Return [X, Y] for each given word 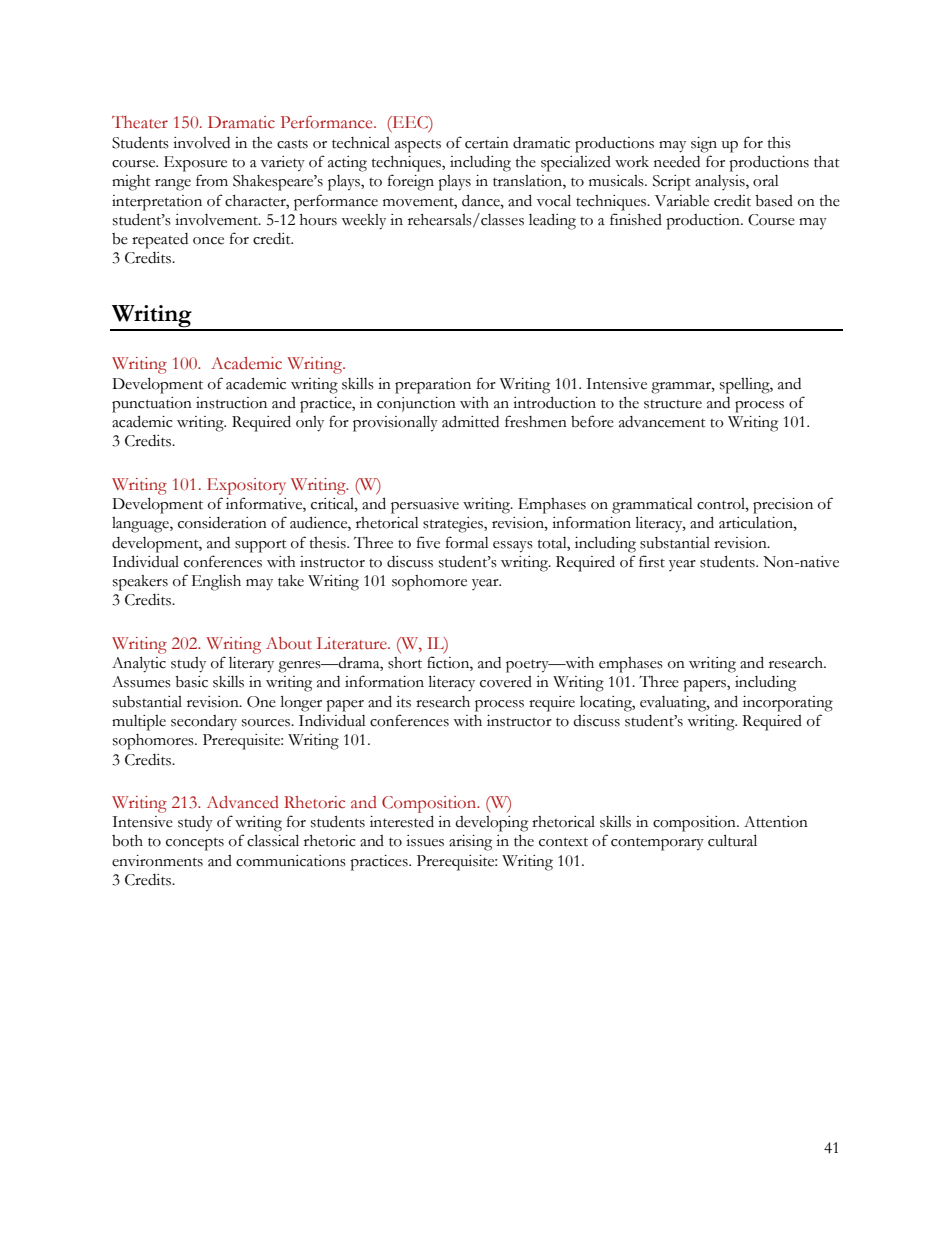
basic [191, 682]
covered [506, 682]
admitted [470, 421]
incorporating [788, 704]
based [774, 201]
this [779, 143]
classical [273, 840]
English [216, 583]
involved [201, 143]
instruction [231, 403]
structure [673, 404]
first [652, 561]
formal [467, 542]
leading [552, 221]
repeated [160, 241]
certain [487, 143]
